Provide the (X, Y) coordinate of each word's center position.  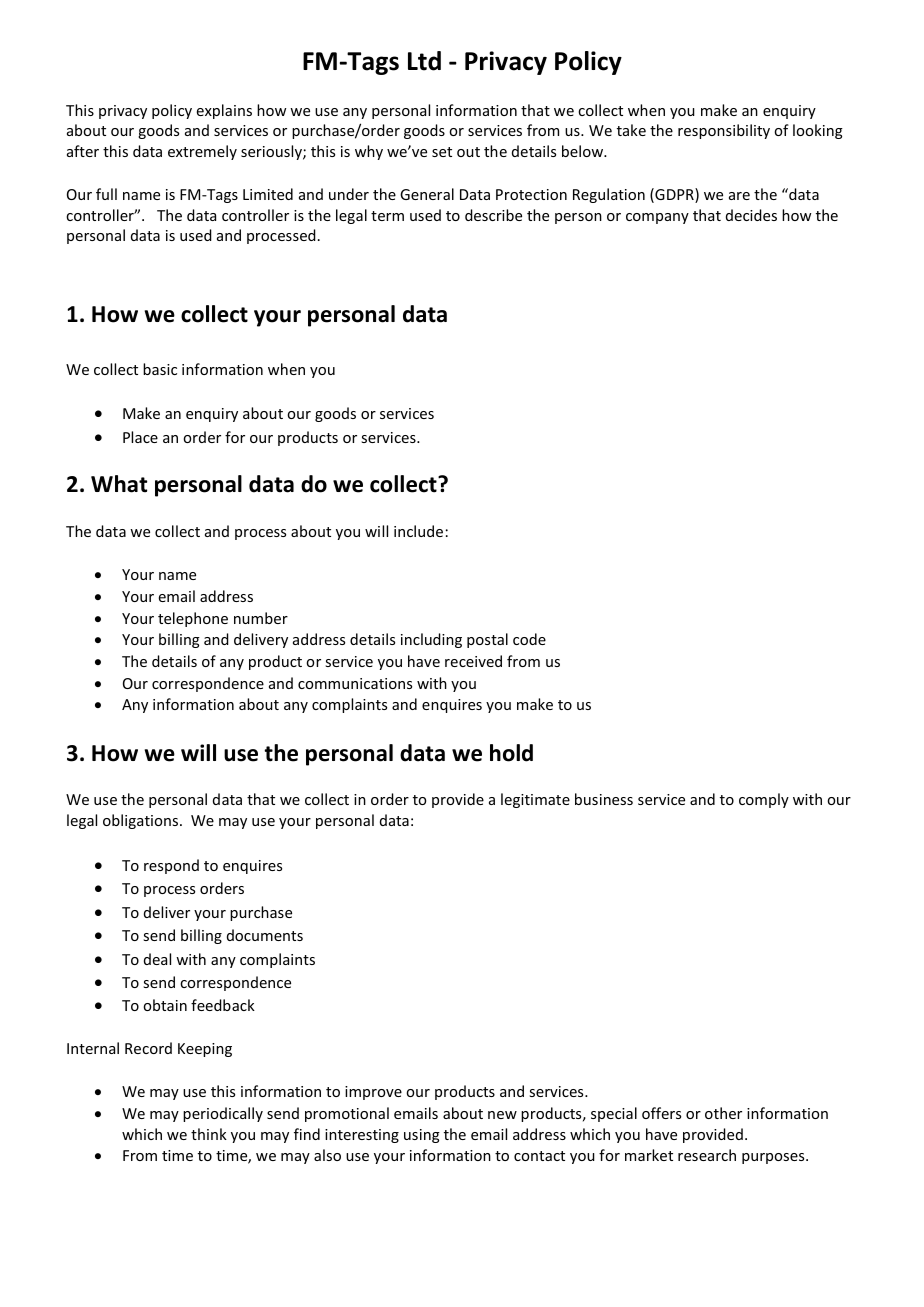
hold (511, 753)
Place (140, 437)
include (418, 531)
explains (224, 111)
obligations (142, 821)
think (209, 1134)
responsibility (724, 131)
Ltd (424, 61)
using (422, 1136)
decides (751, 215)
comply (764, 800)
